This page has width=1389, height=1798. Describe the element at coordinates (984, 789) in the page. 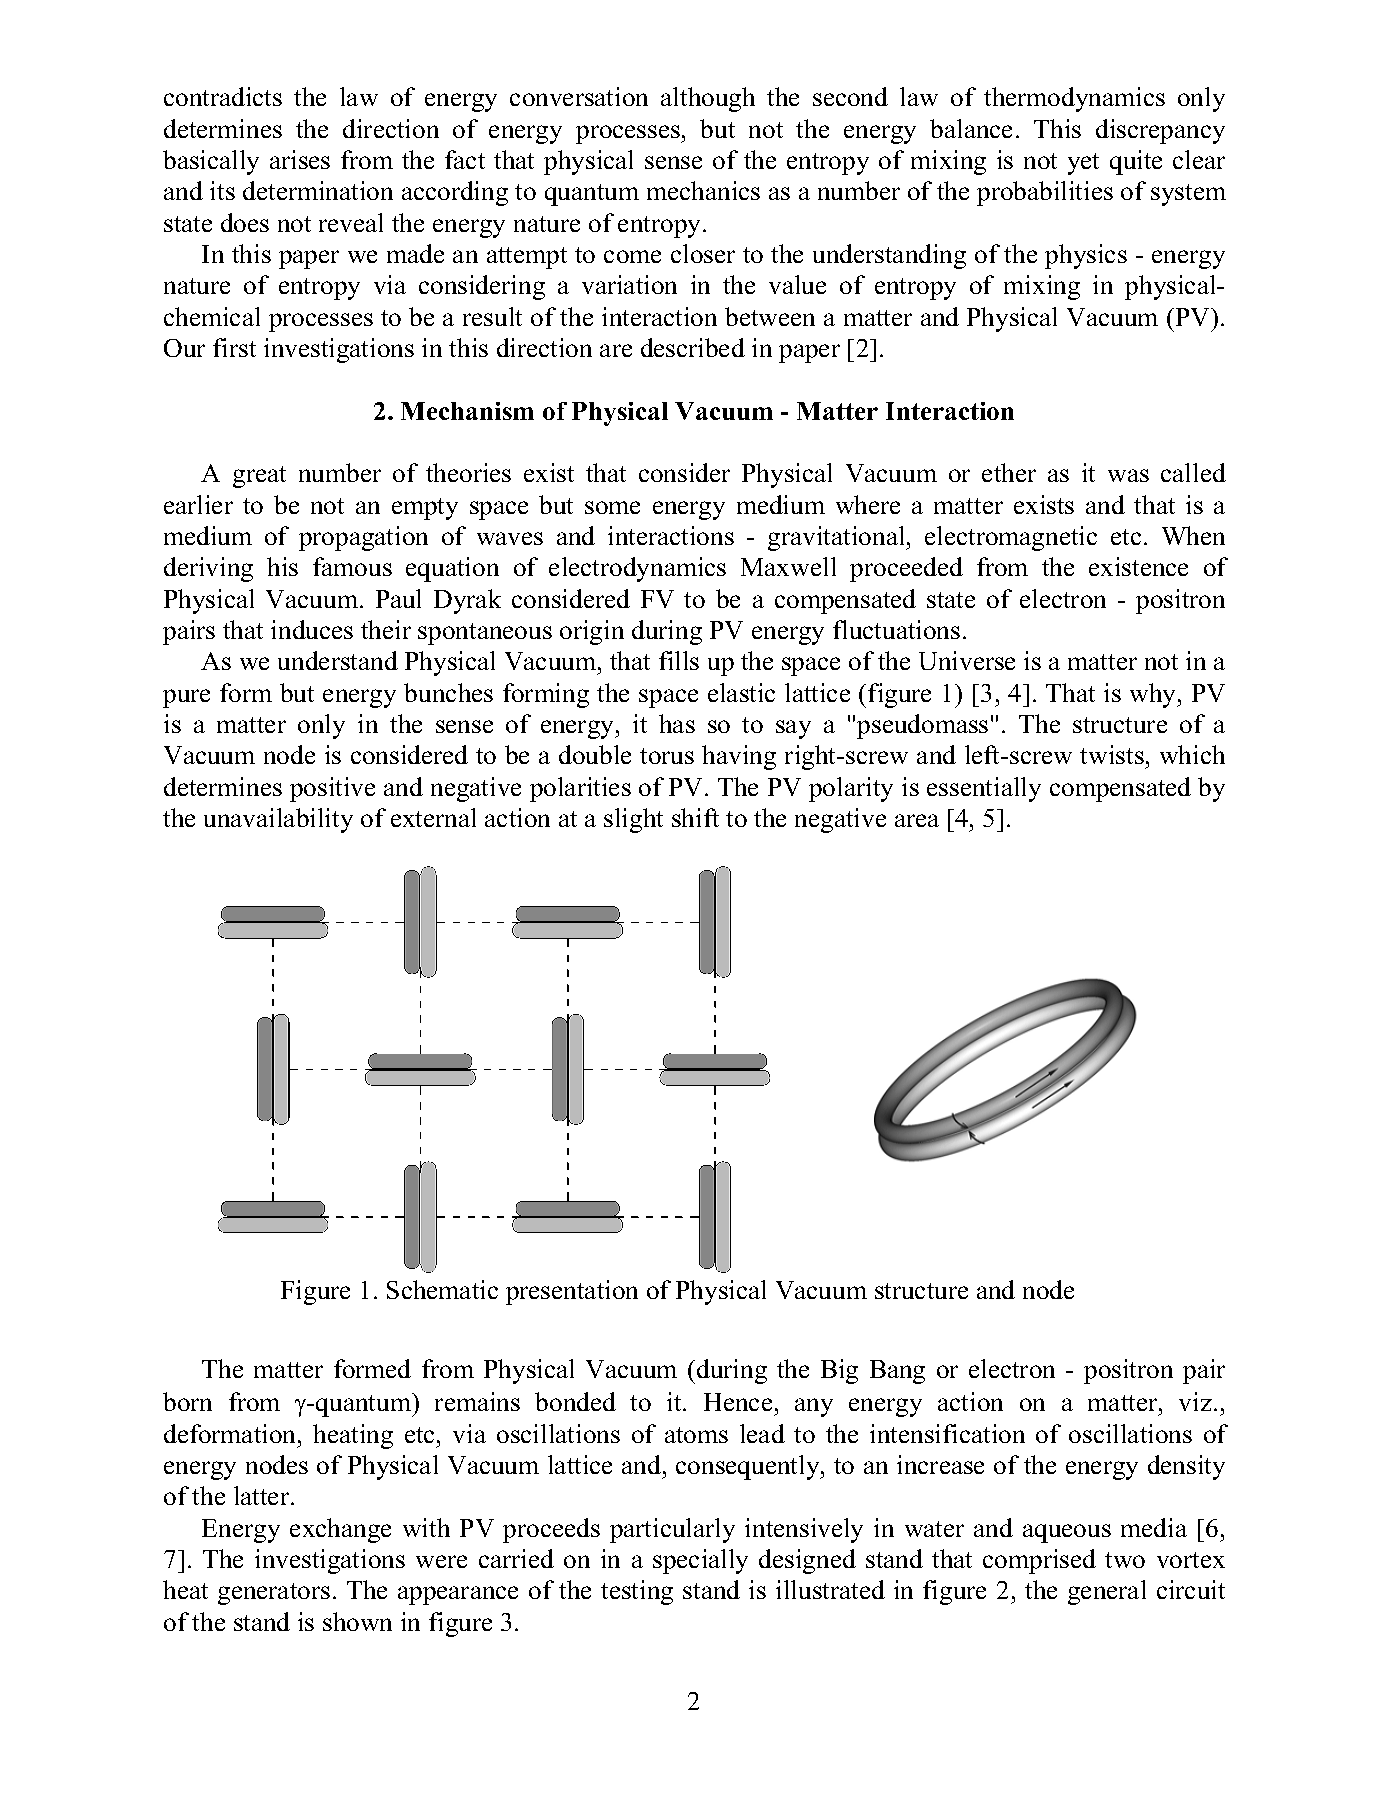

I see `essentially` at that location.
